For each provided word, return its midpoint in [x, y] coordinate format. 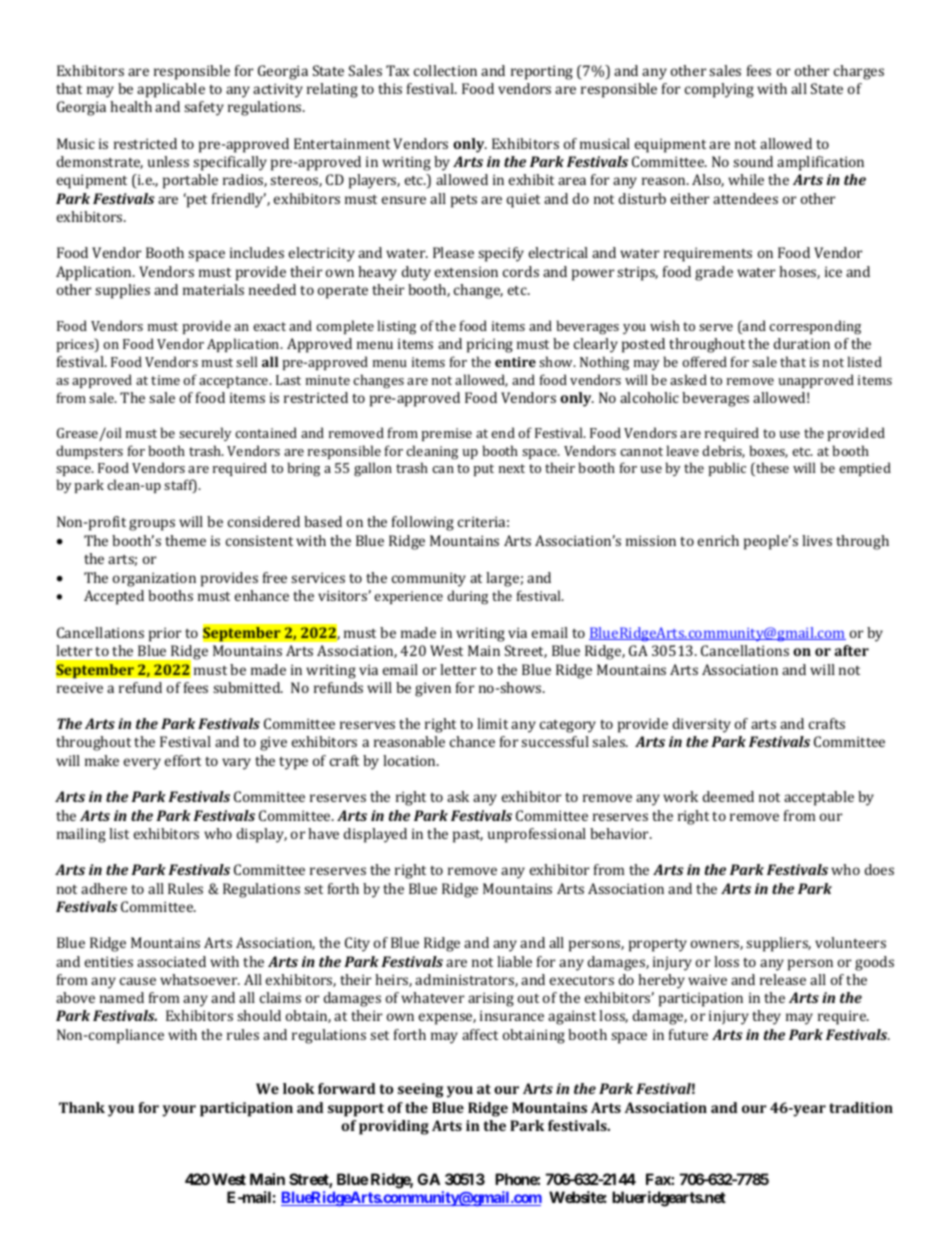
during [467, 597]
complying [719, 90]
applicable [171, 90]
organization [154, 579]
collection [445, 70]
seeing [420, 1090]
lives [817, 540]
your [179, 1111]
